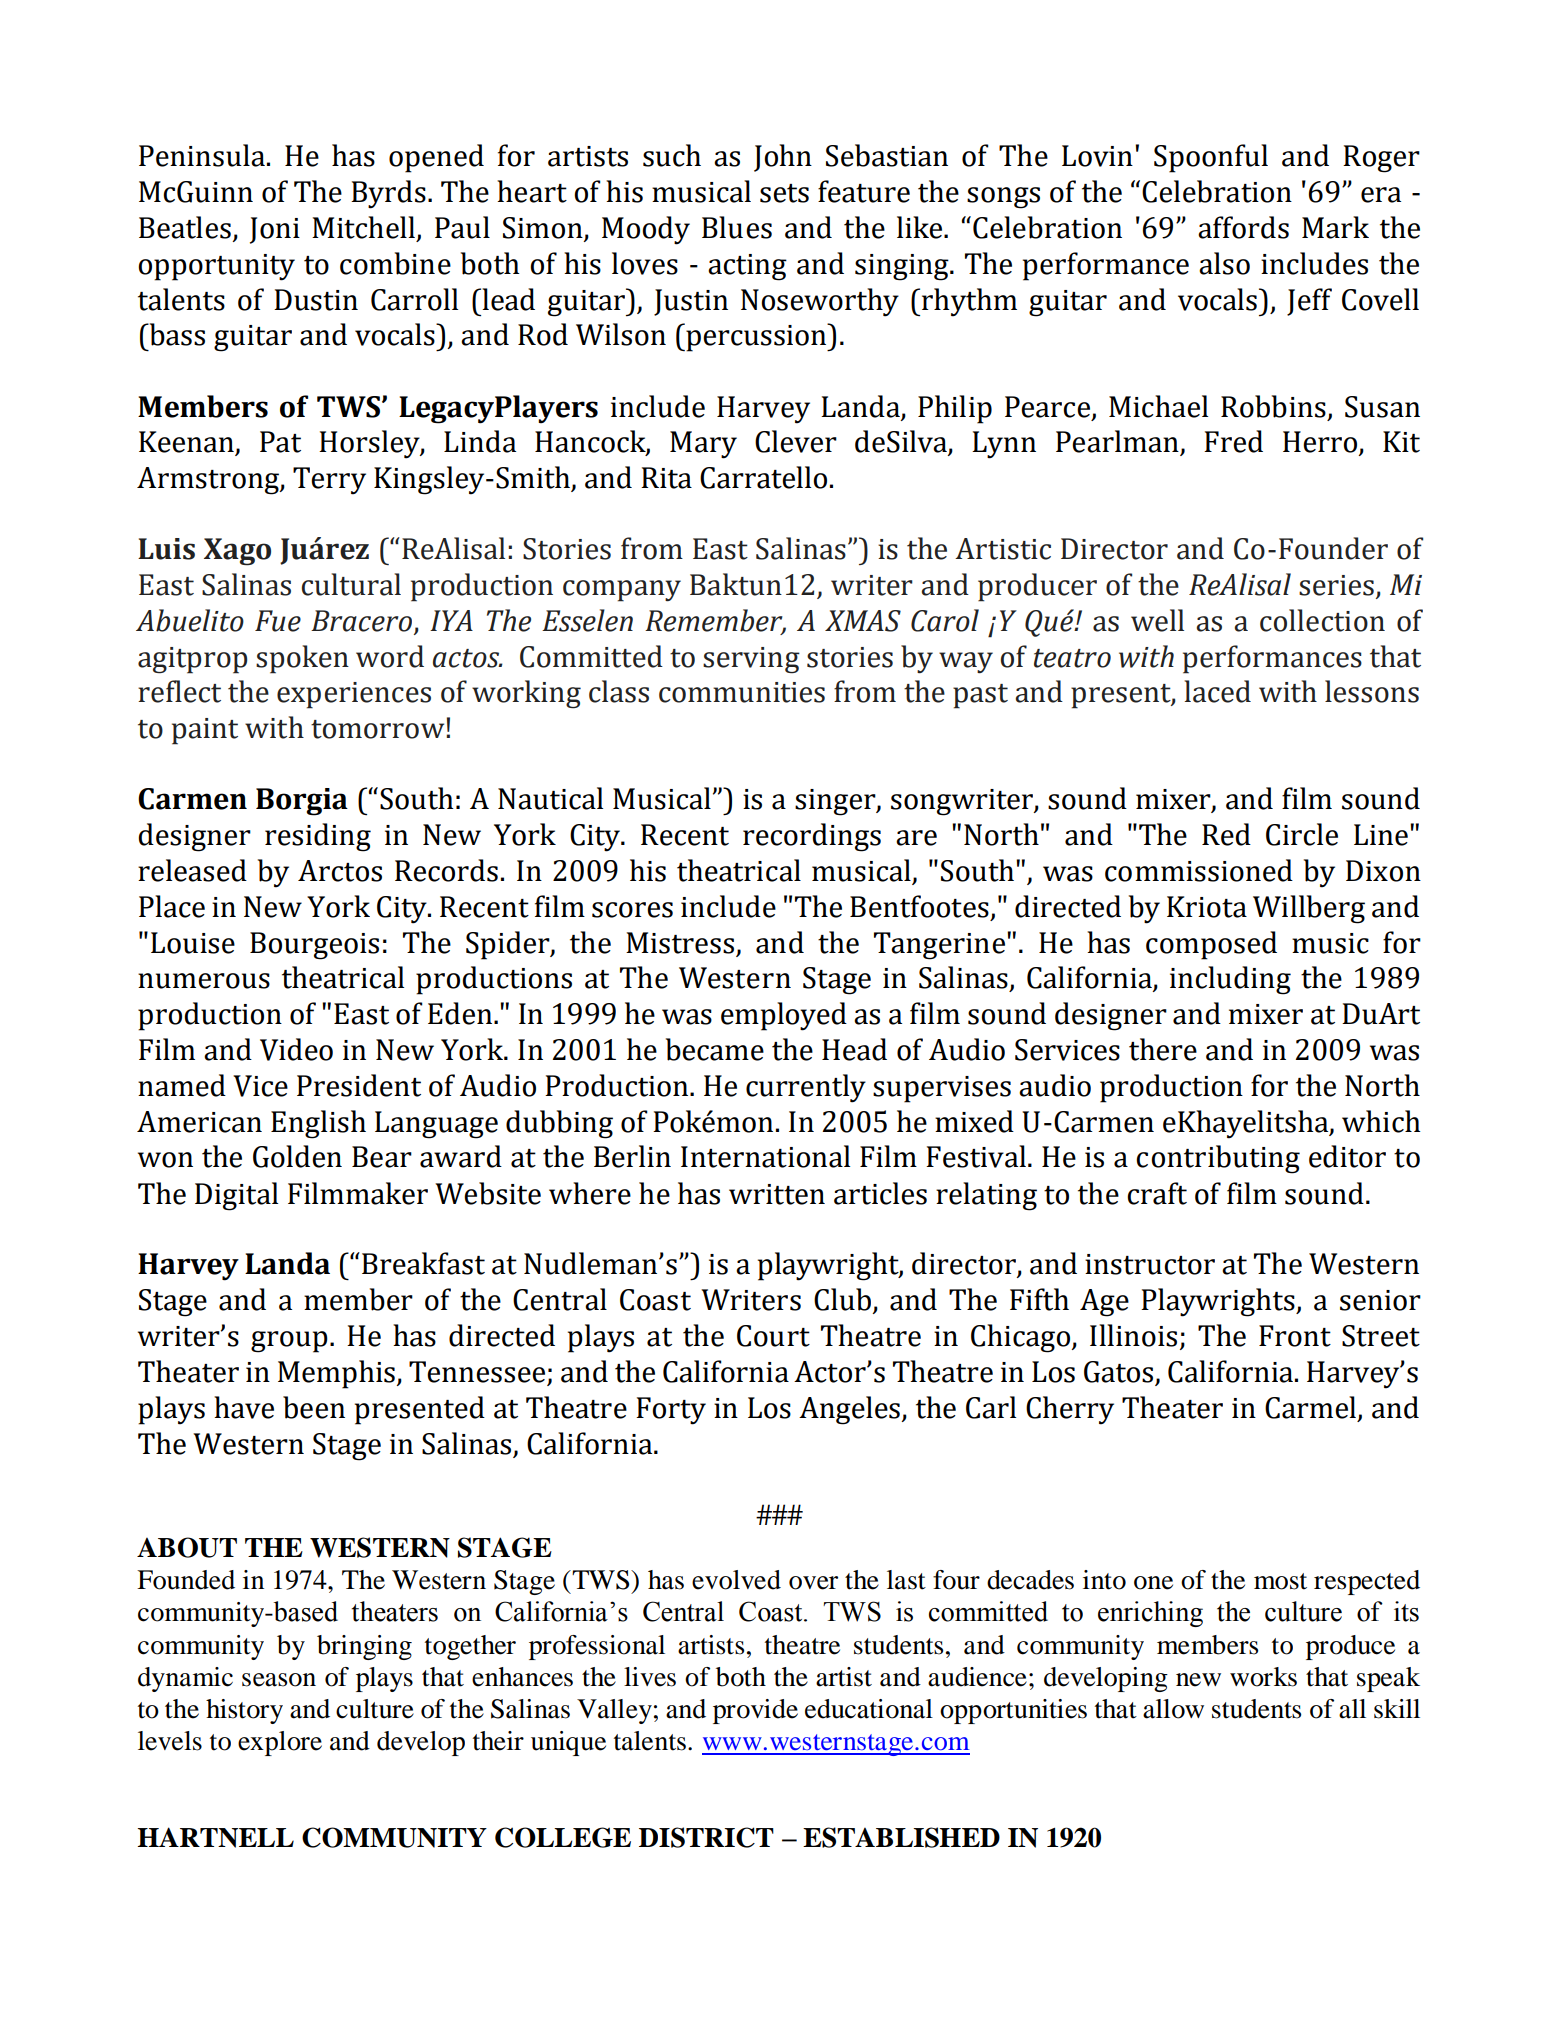  What do you see at coordinates (275, 230) in the screenshot?
I see `Joni` at bounding box center [275, 230].
